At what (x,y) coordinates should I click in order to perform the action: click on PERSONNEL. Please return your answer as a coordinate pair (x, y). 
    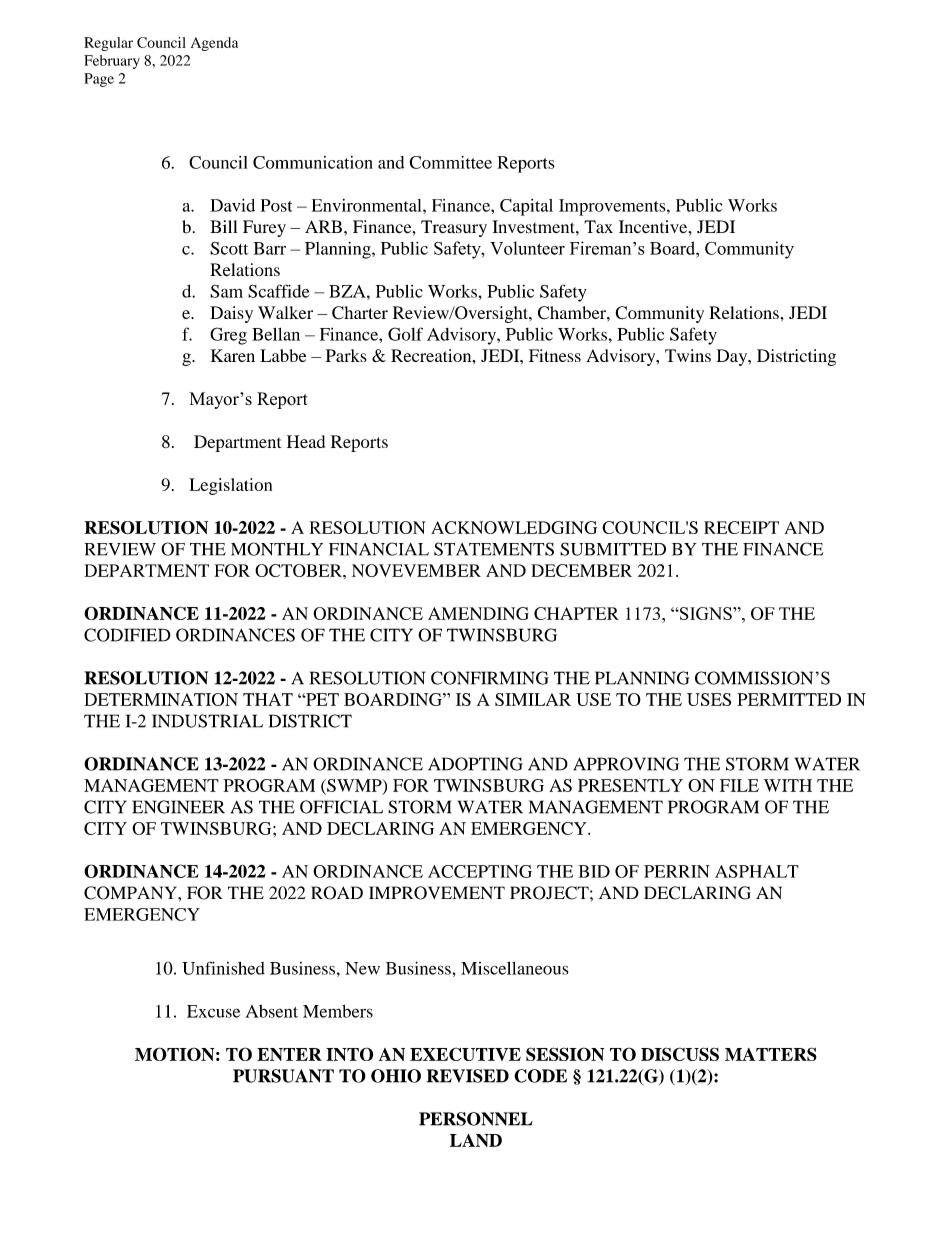
    Looking at the image, I should click on (476, 1119).
